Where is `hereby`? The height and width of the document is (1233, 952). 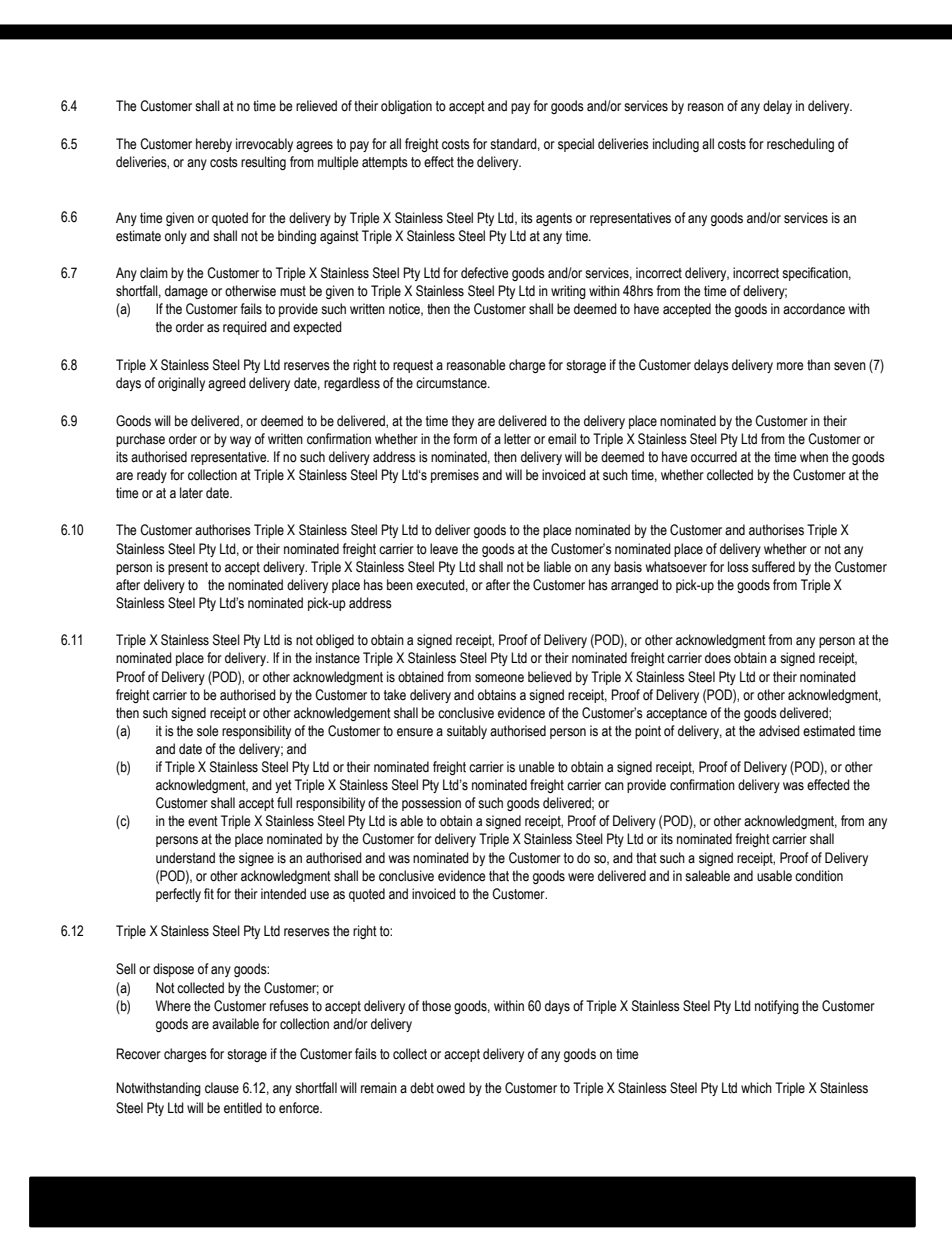
hereby is located at coordinates (214, 145).
